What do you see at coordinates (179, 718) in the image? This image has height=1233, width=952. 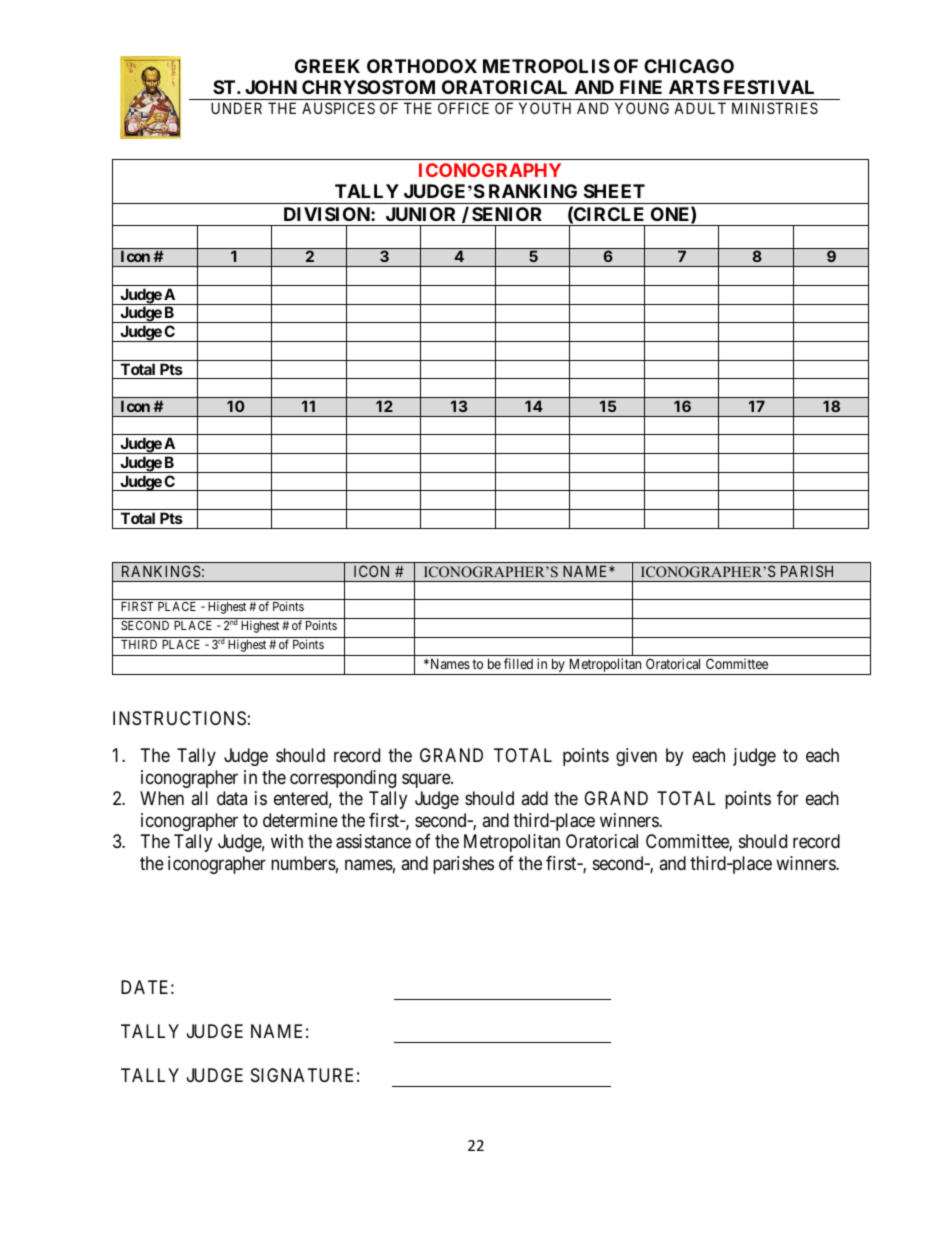 I see `INSTRUCTIONS` at bounding box center [179, 718].
